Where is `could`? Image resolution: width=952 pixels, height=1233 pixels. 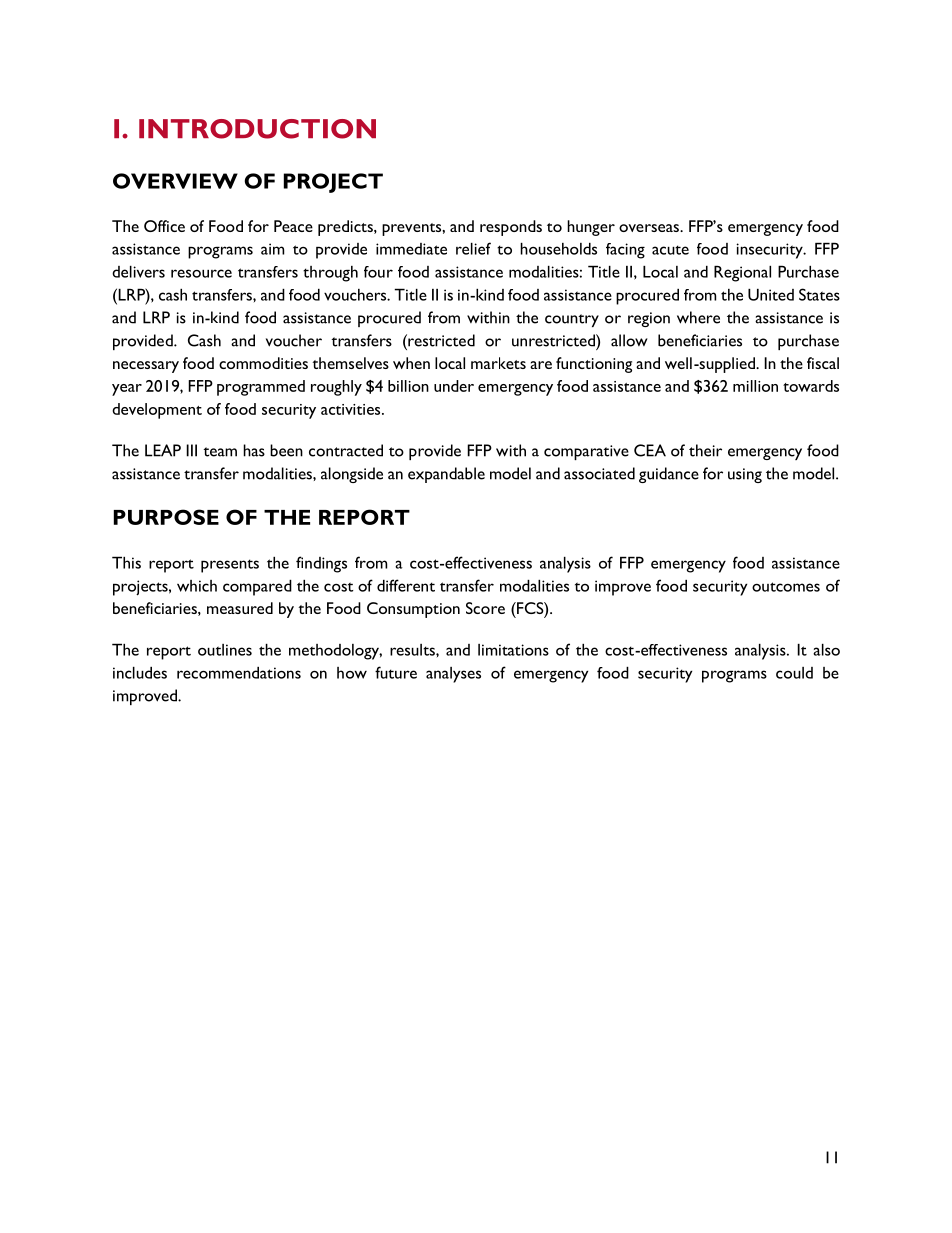 could is located at coordinates (794, 673).
